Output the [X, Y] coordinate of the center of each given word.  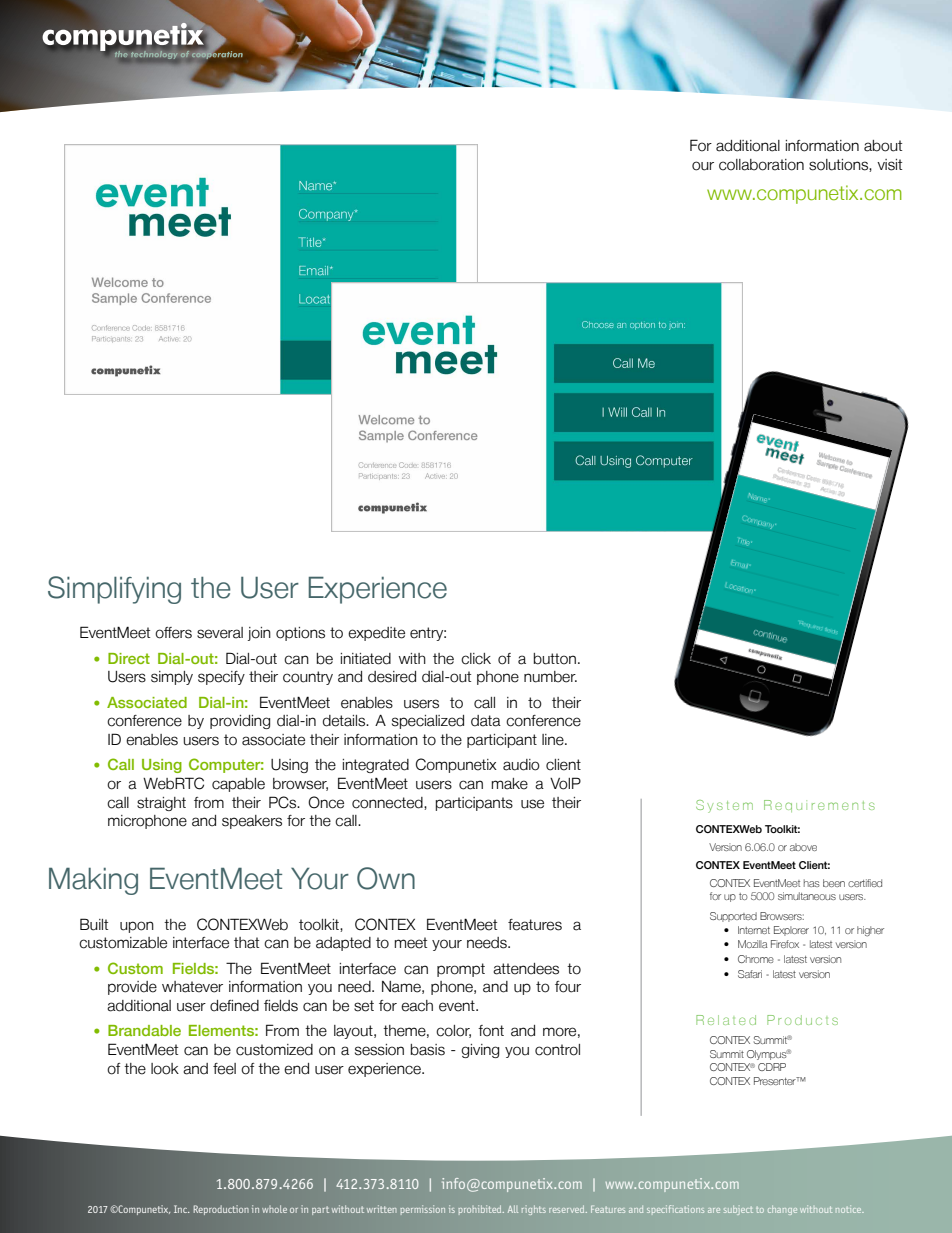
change [782, 1210]
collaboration [761, 165]
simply [172, 678]
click [476, 659]
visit [889, 165]
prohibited [481, 1210]
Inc [182, 1209]
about [883, 146]
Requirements [819, 806]
